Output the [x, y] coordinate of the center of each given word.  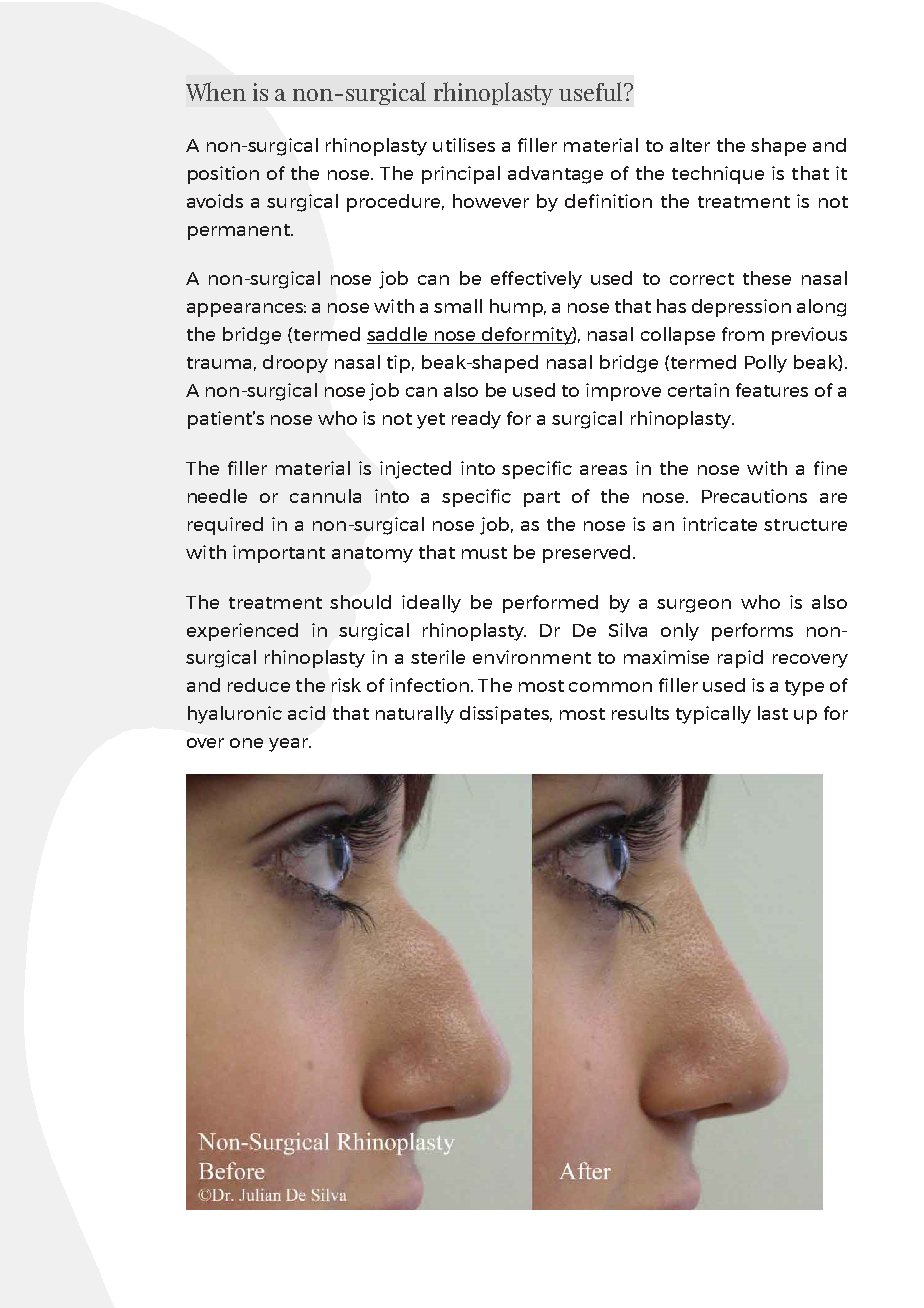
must [484, 553]
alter [690, 145]
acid [306, 713]
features [772, 390]
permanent [240, 232]
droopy [295, 364]
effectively [536, 280]
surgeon [694, 606]
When [216, 91]
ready [476, 420]
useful [592, 91]
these [767, 278]
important [279, 554]
